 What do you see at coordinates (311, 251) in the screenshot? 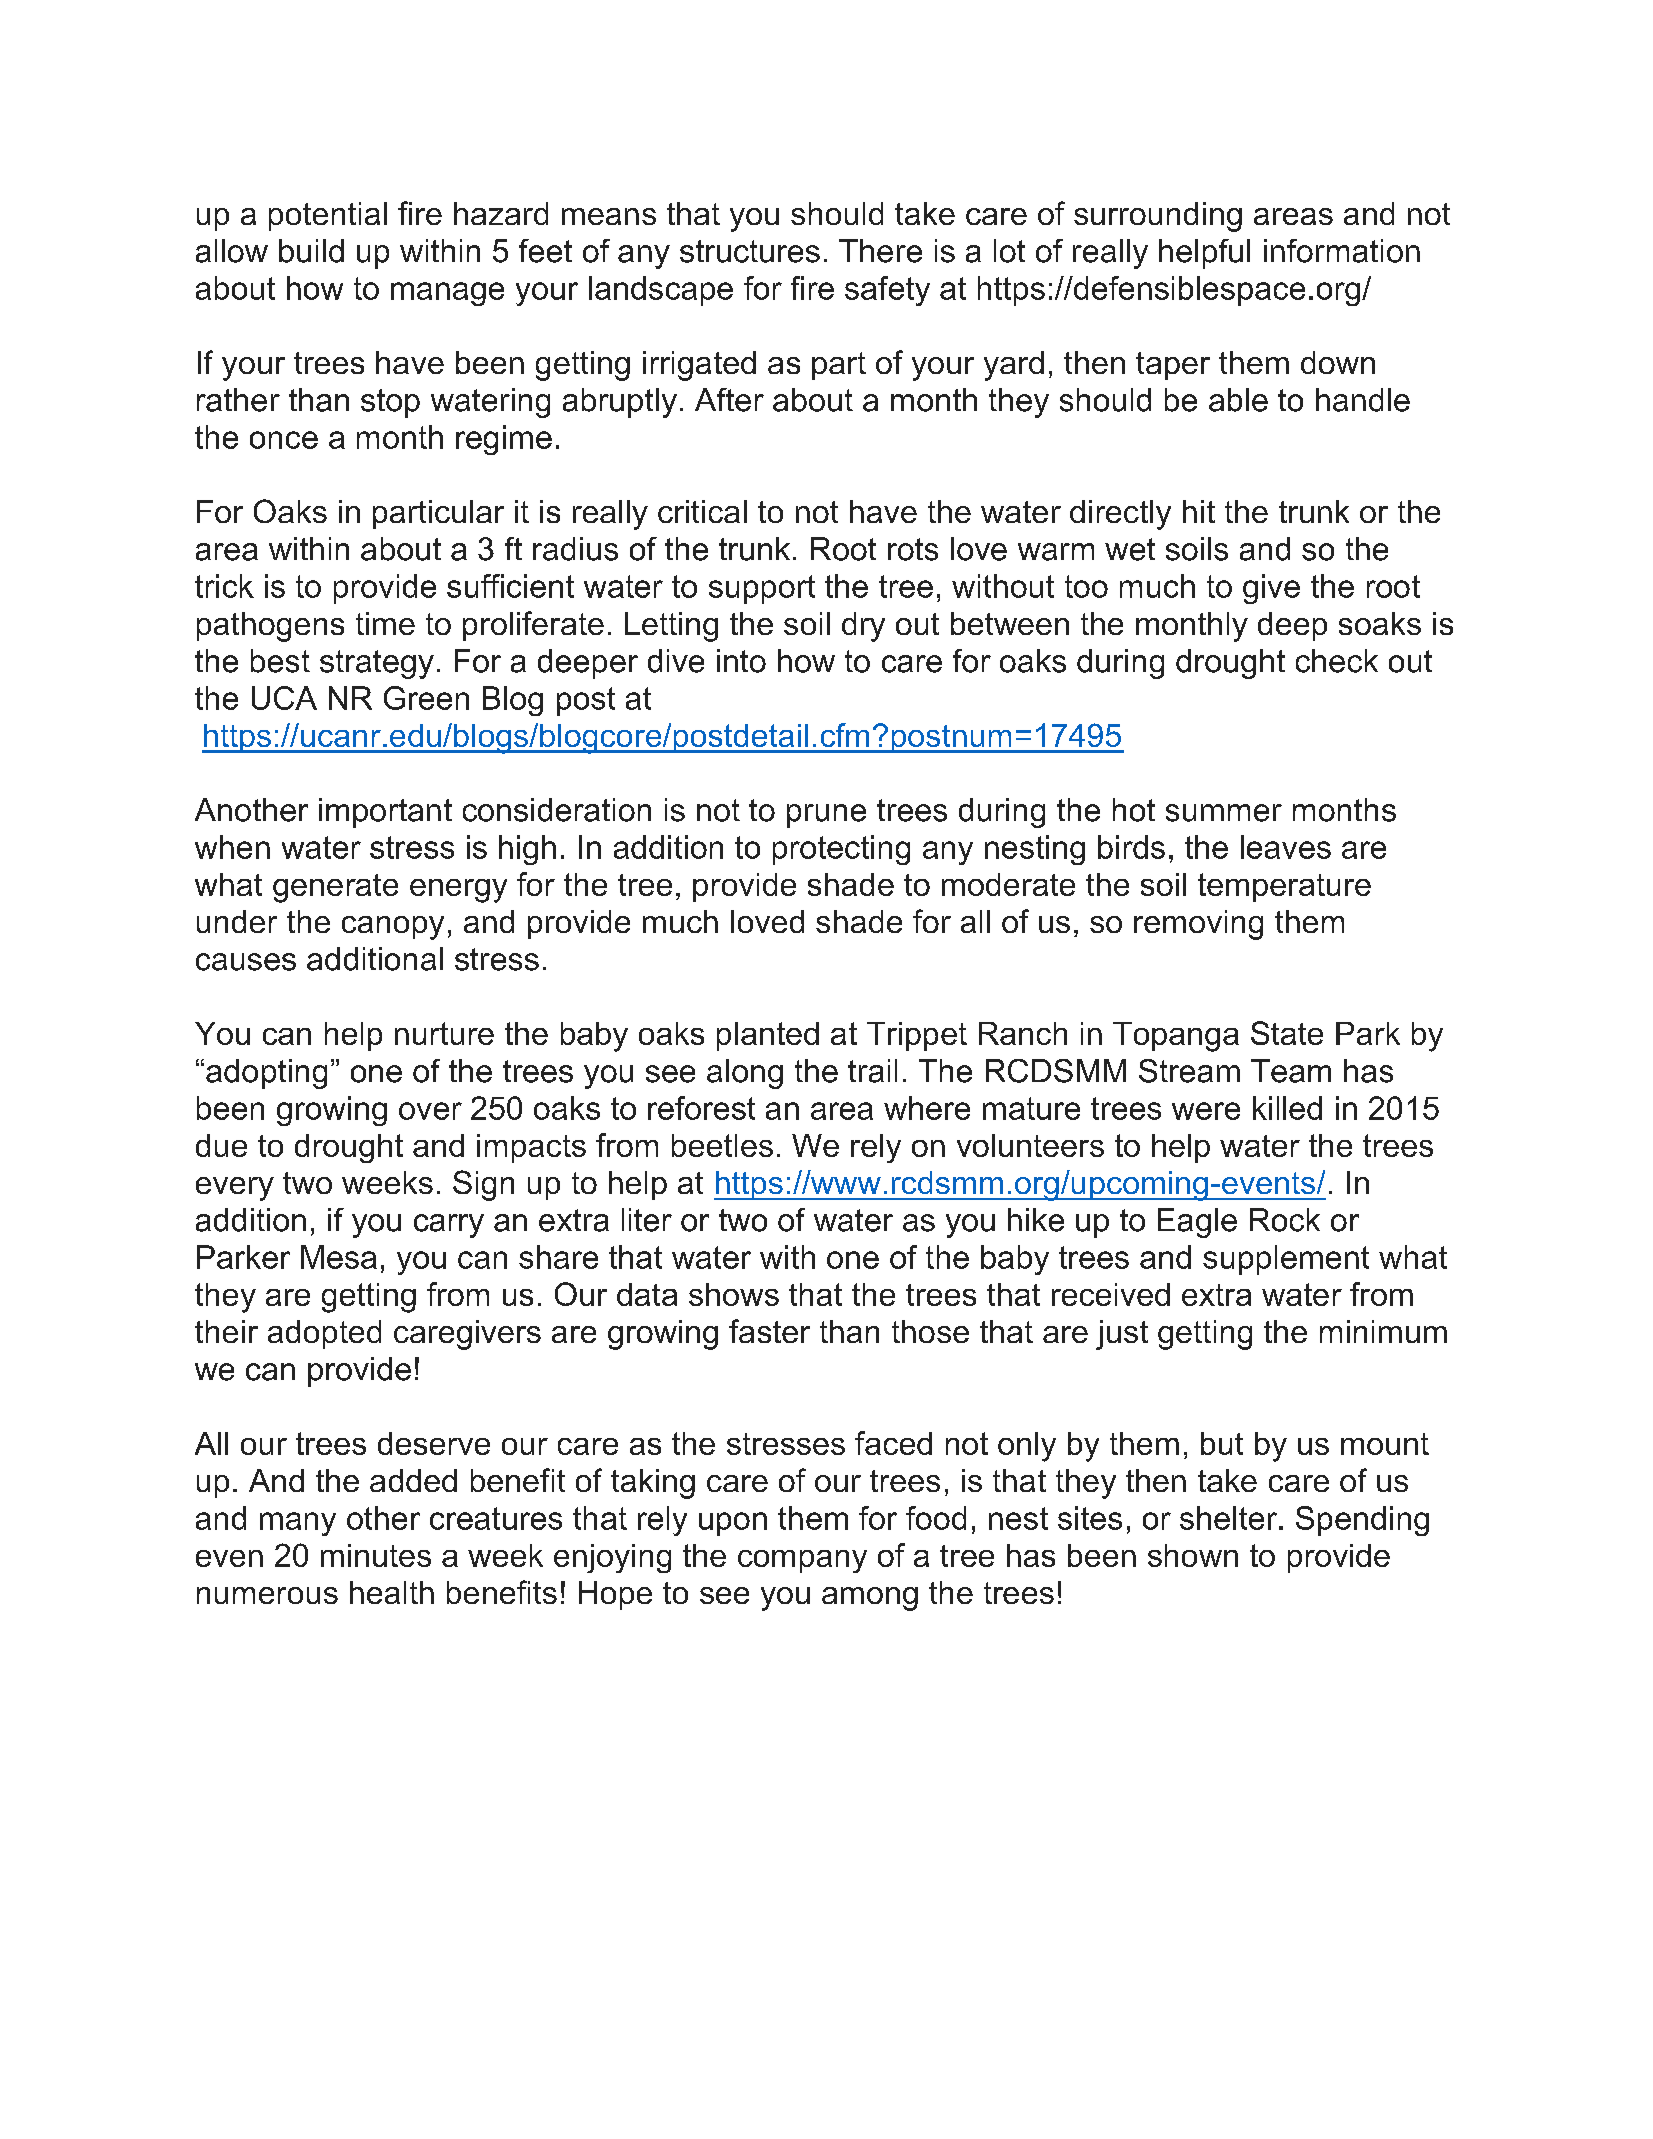
I see `build` at bounding box center [311, 251].
